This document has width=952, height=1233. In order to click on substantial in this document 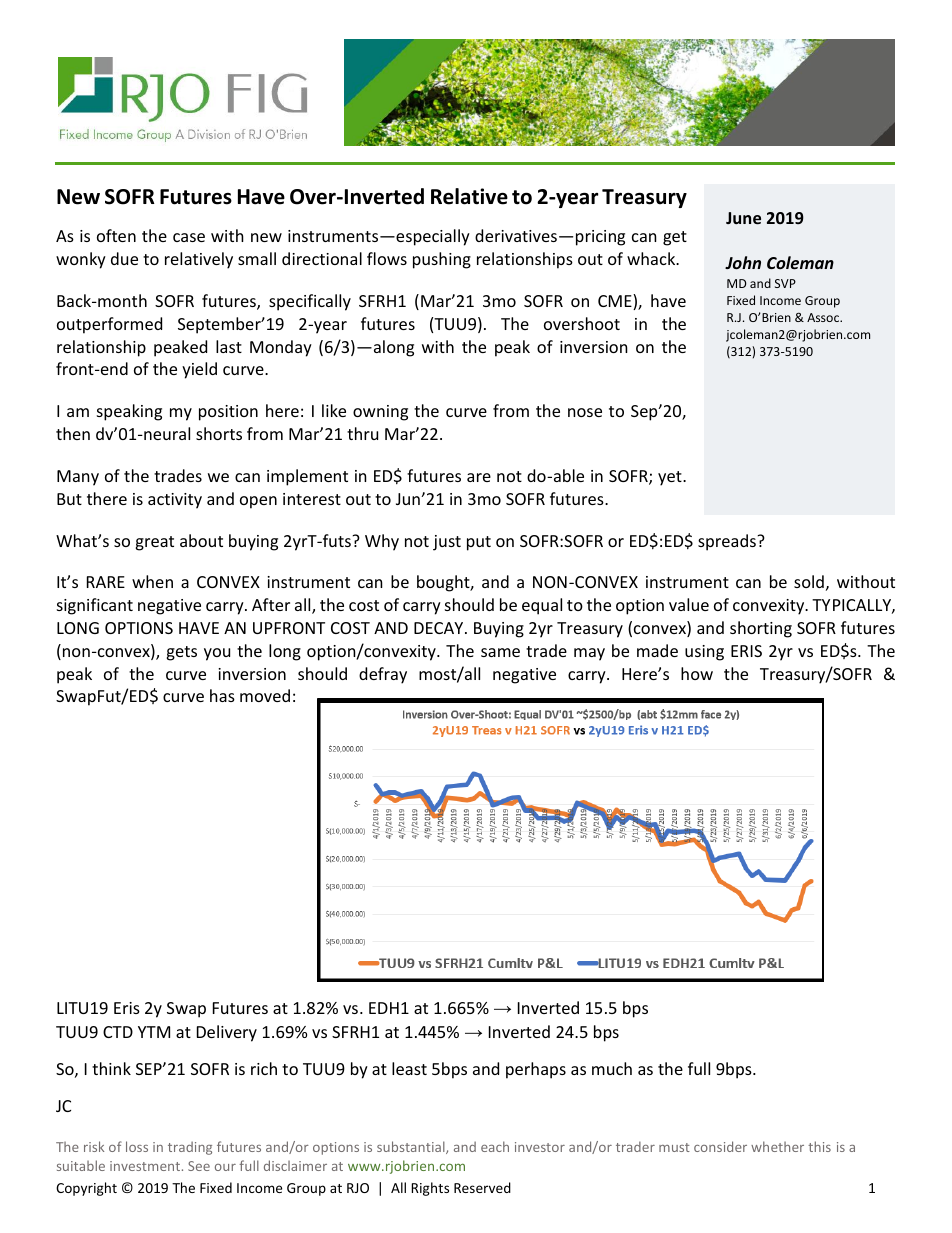, I will do `click(412, 1147)`.
